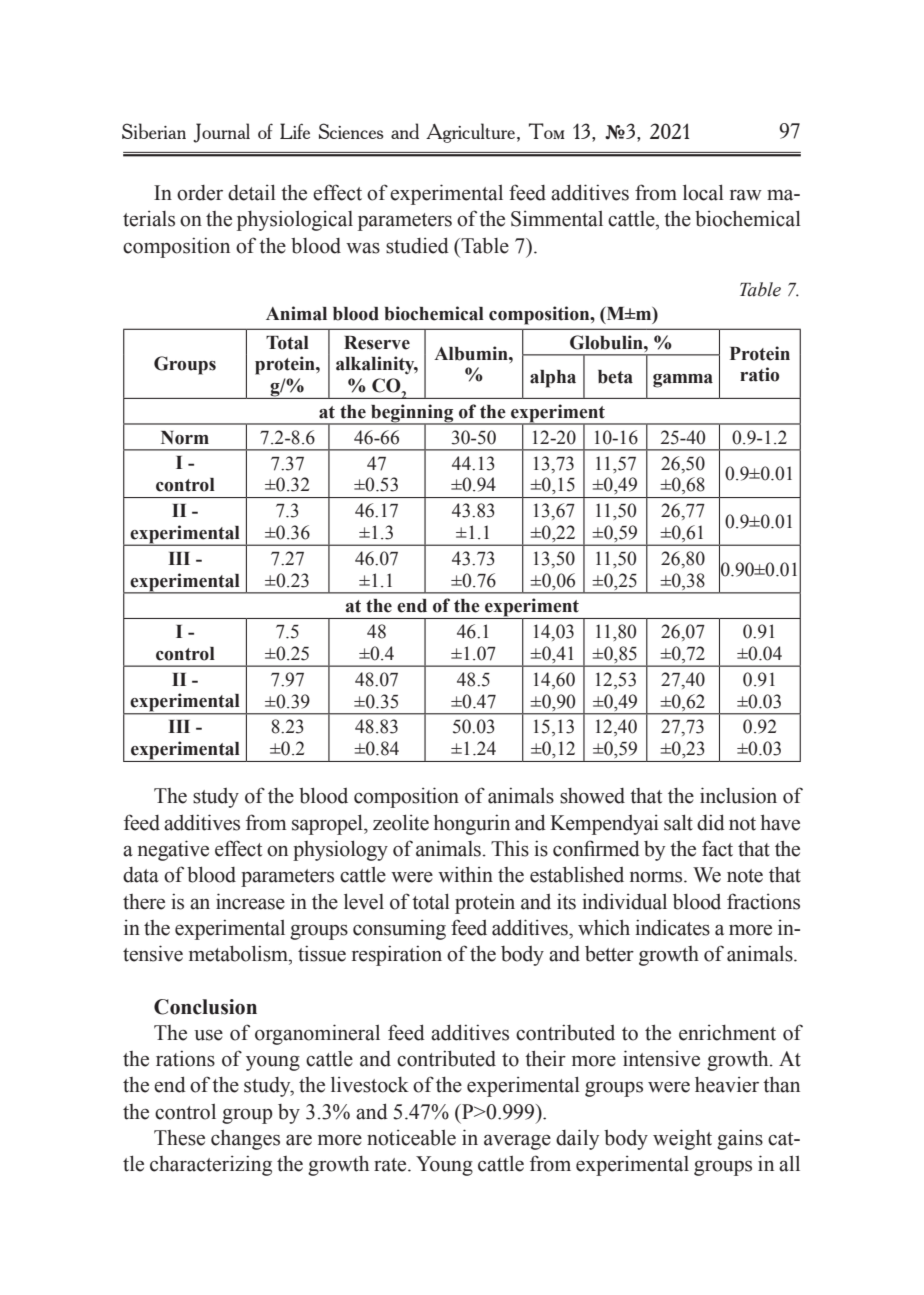  I want to click on negative, so click(173, 850).
